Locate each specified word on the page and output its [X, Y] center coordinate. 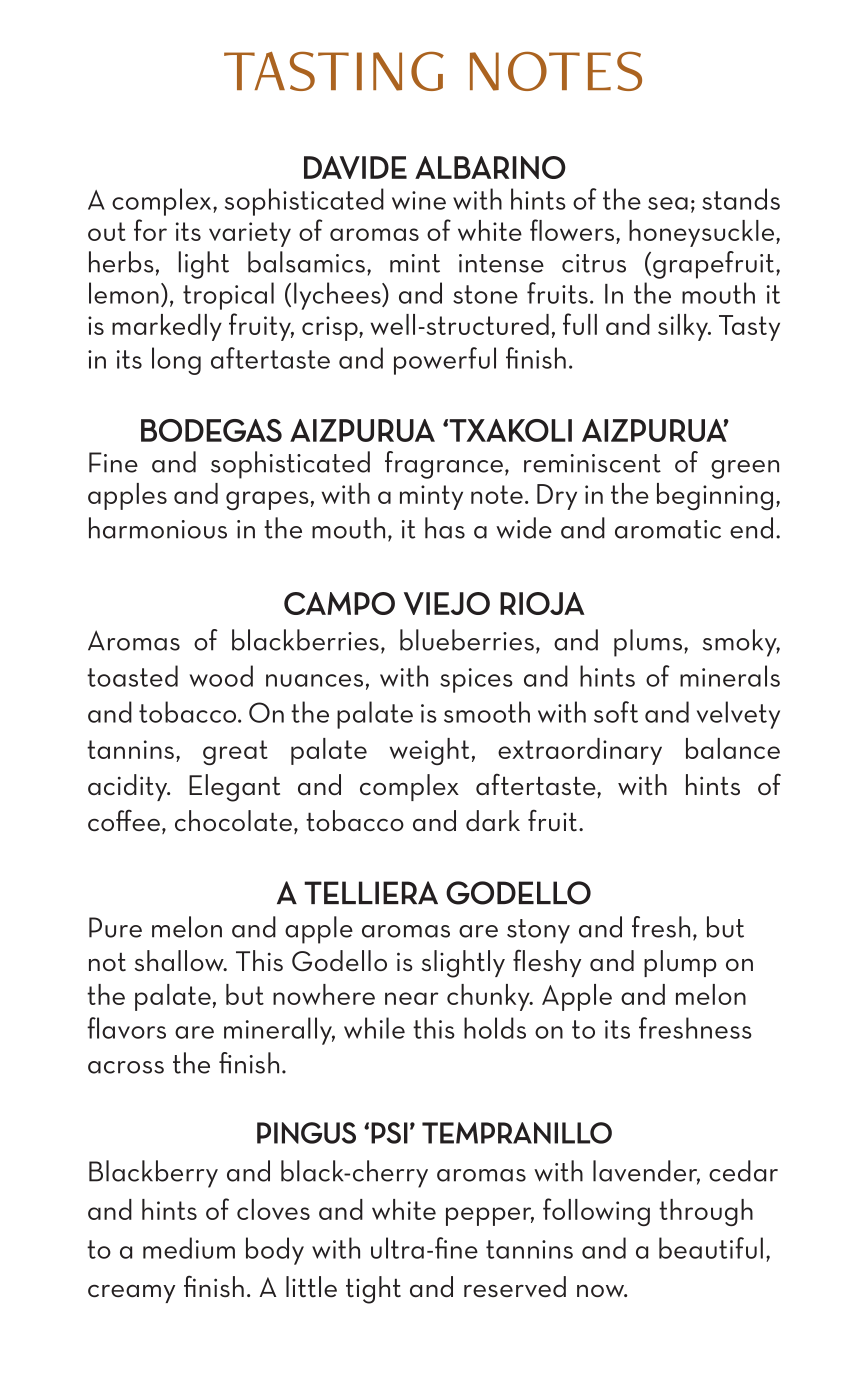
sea [668, 203]
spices [476, 680]
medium [189, 1248]
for [150, 230]
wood [221, 676]
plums [649, 643]
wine [419, 200]
